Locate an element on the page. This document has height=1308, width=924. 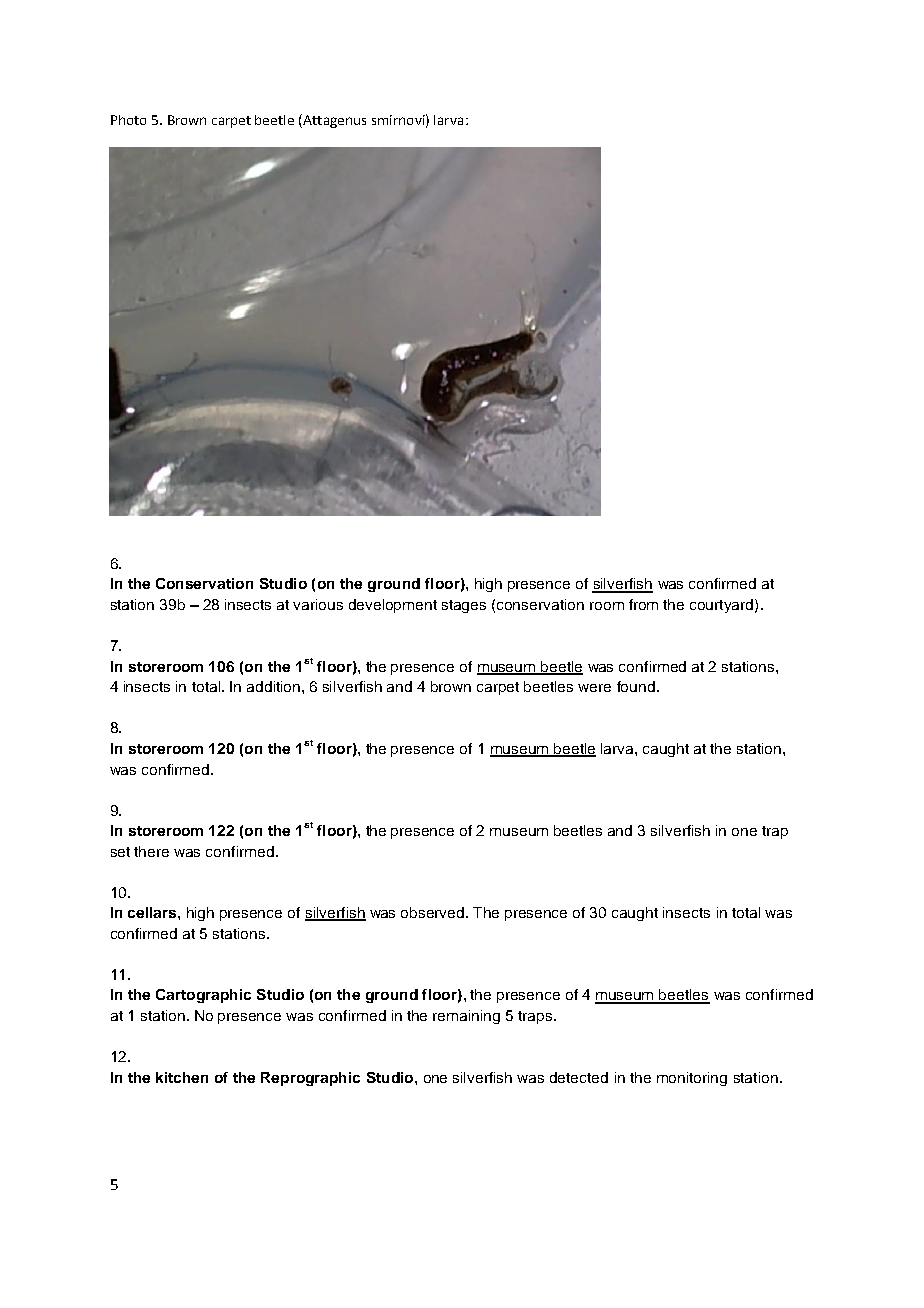
various is located at coordinates (318, 604).
